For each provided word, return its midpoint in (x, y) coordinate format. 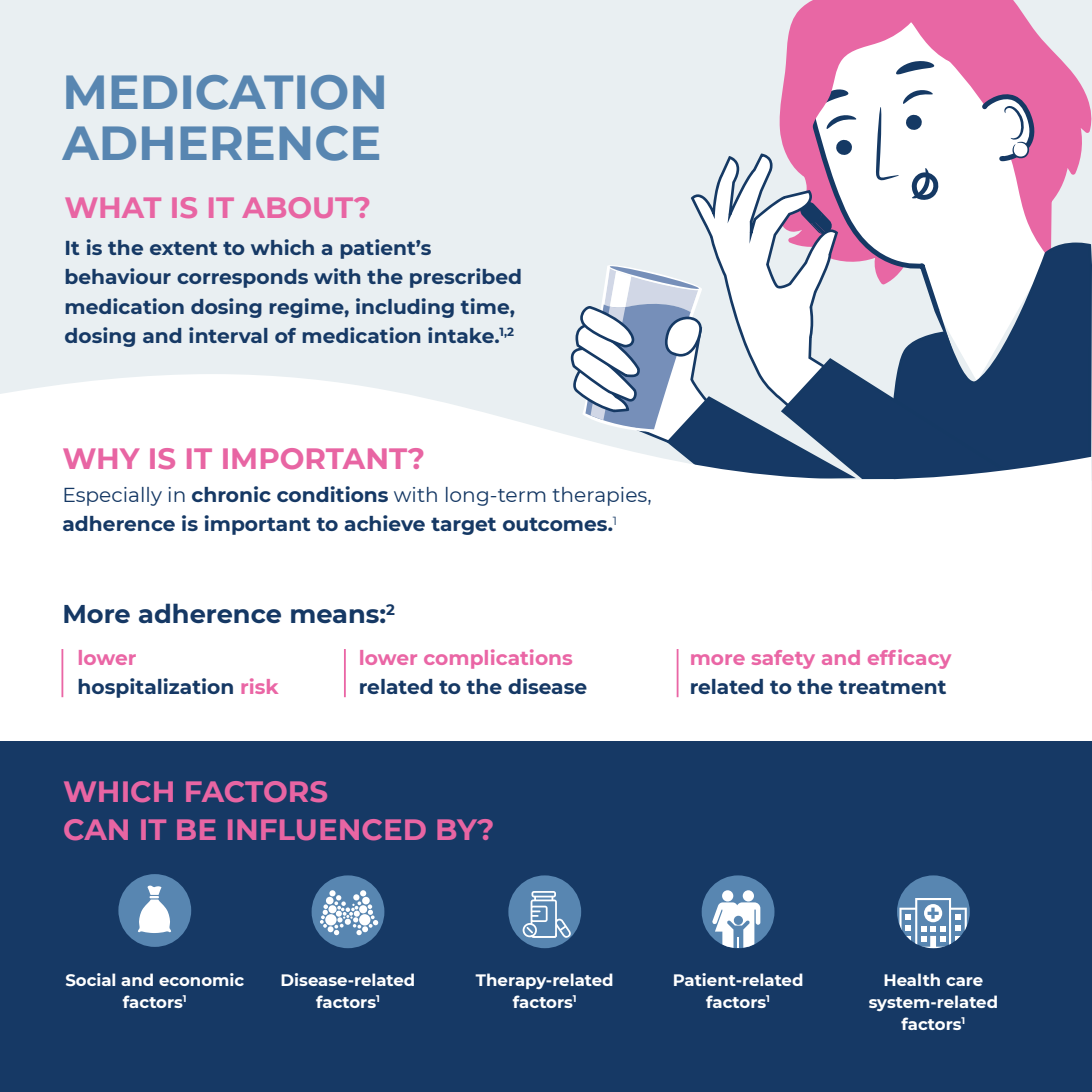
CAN (96, 830)
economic (201, 979)
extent (184, 248)
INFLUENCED (327, 830)
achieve (384, 523)
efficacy (909, 659)
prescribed (465, 278)
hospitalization (155, 688)
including (405, 308)
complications (498, 659)
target (463, 526)
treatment (892, 687)
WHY (101, 458)
